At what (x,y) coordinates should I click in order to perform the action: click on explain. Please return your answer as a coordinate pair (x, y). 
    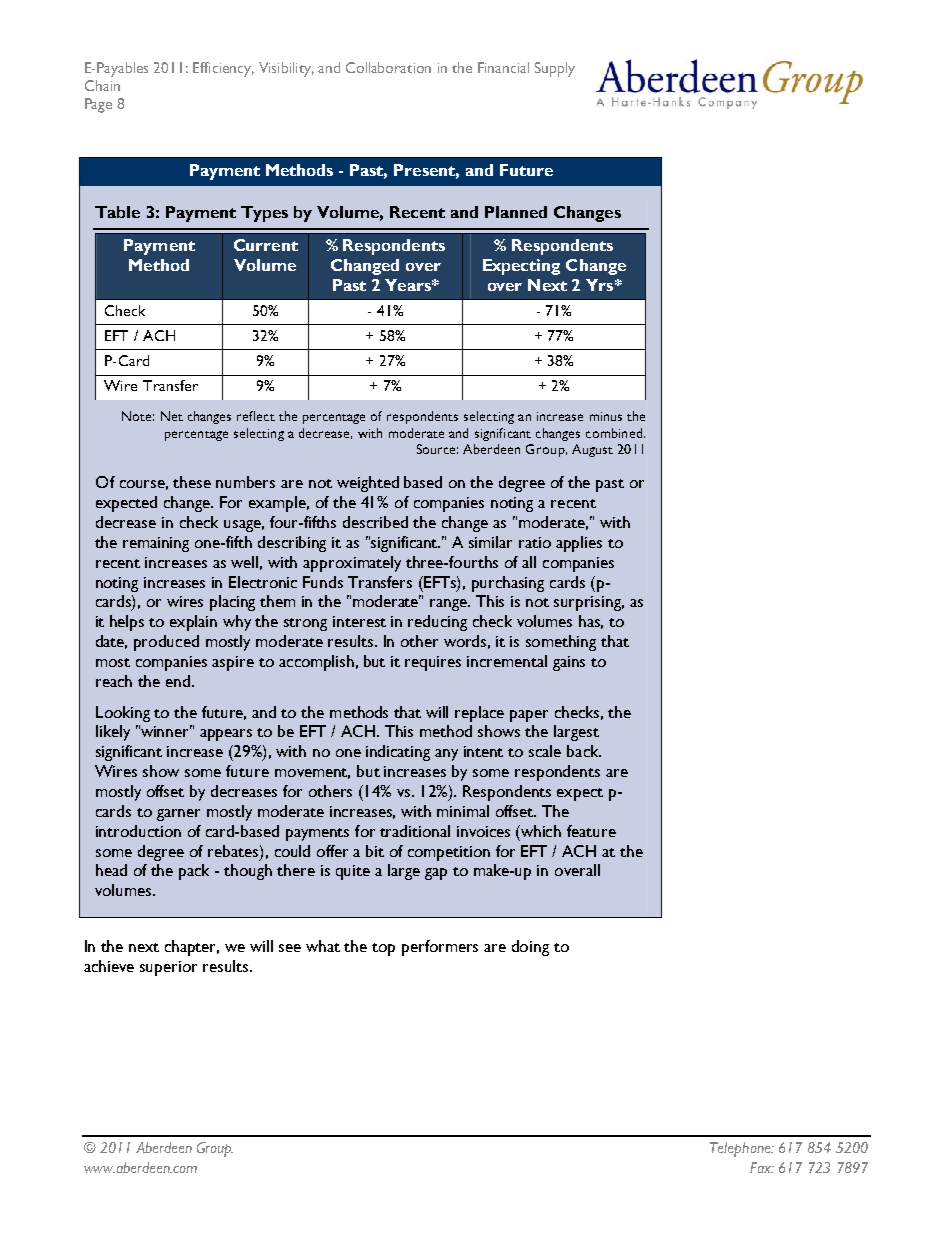
    Looking at the image, I should click on (193, 623).
